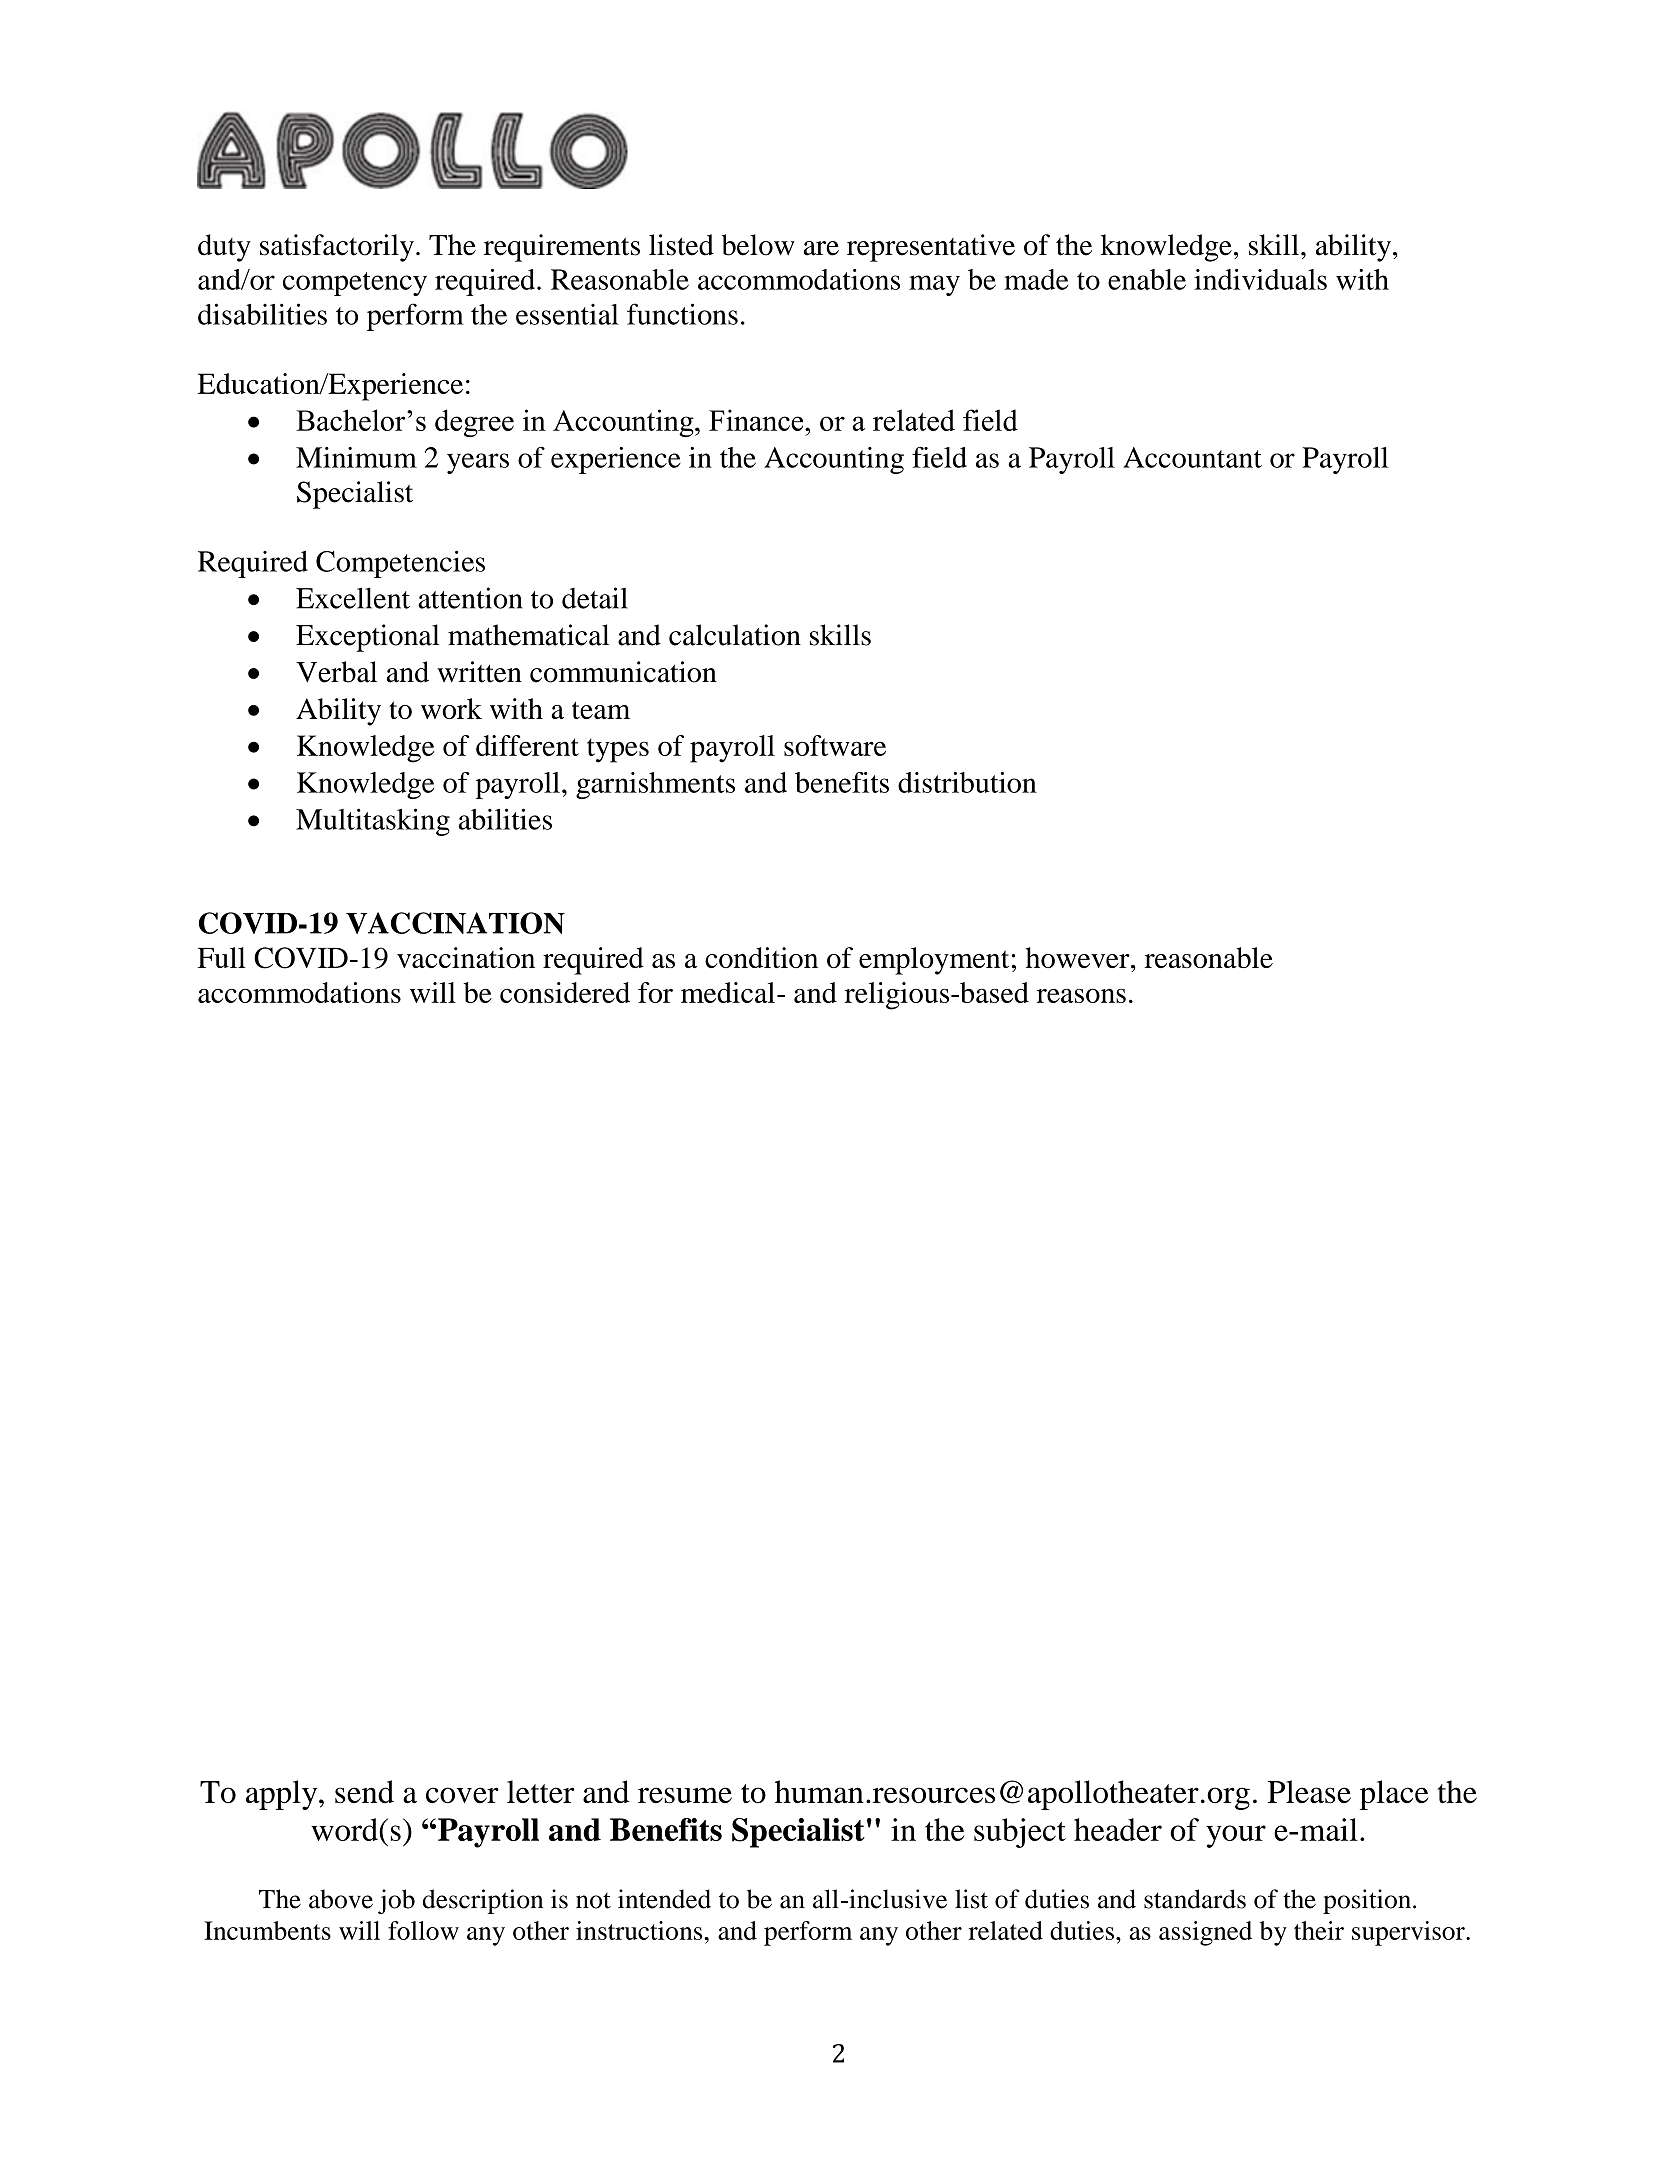  What do you see at coordinates (1260, 279) in the image?
I see `individuals` at bounding box center [1260, 279].
